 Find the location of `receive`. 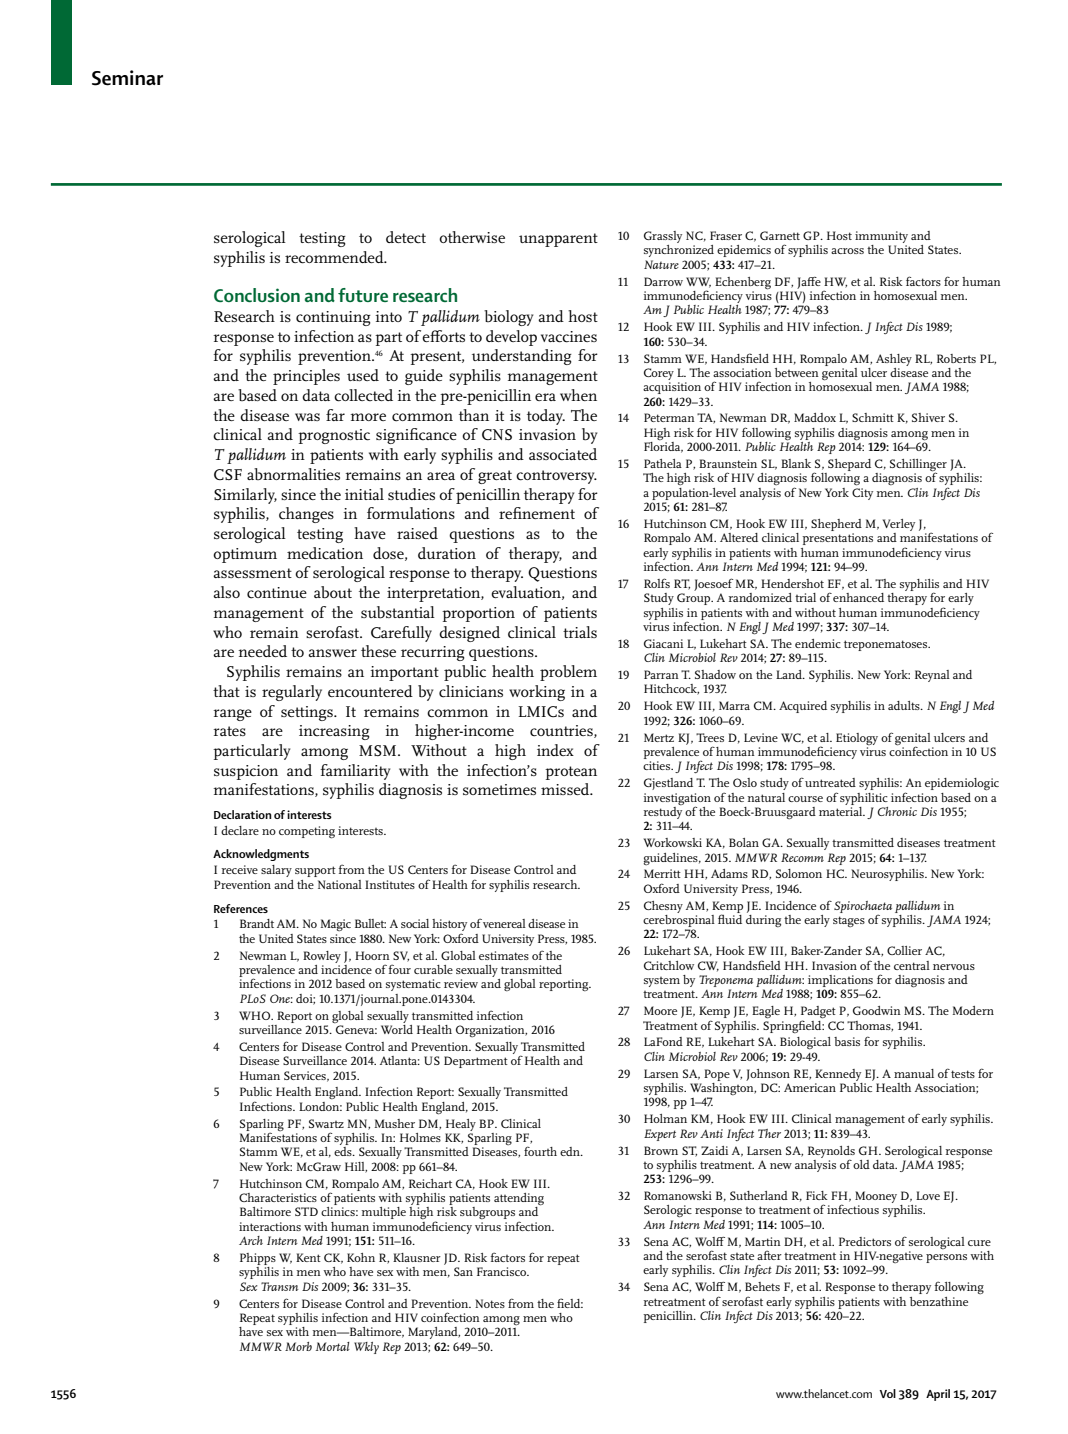

receive is located at coordinates (240, 869).
